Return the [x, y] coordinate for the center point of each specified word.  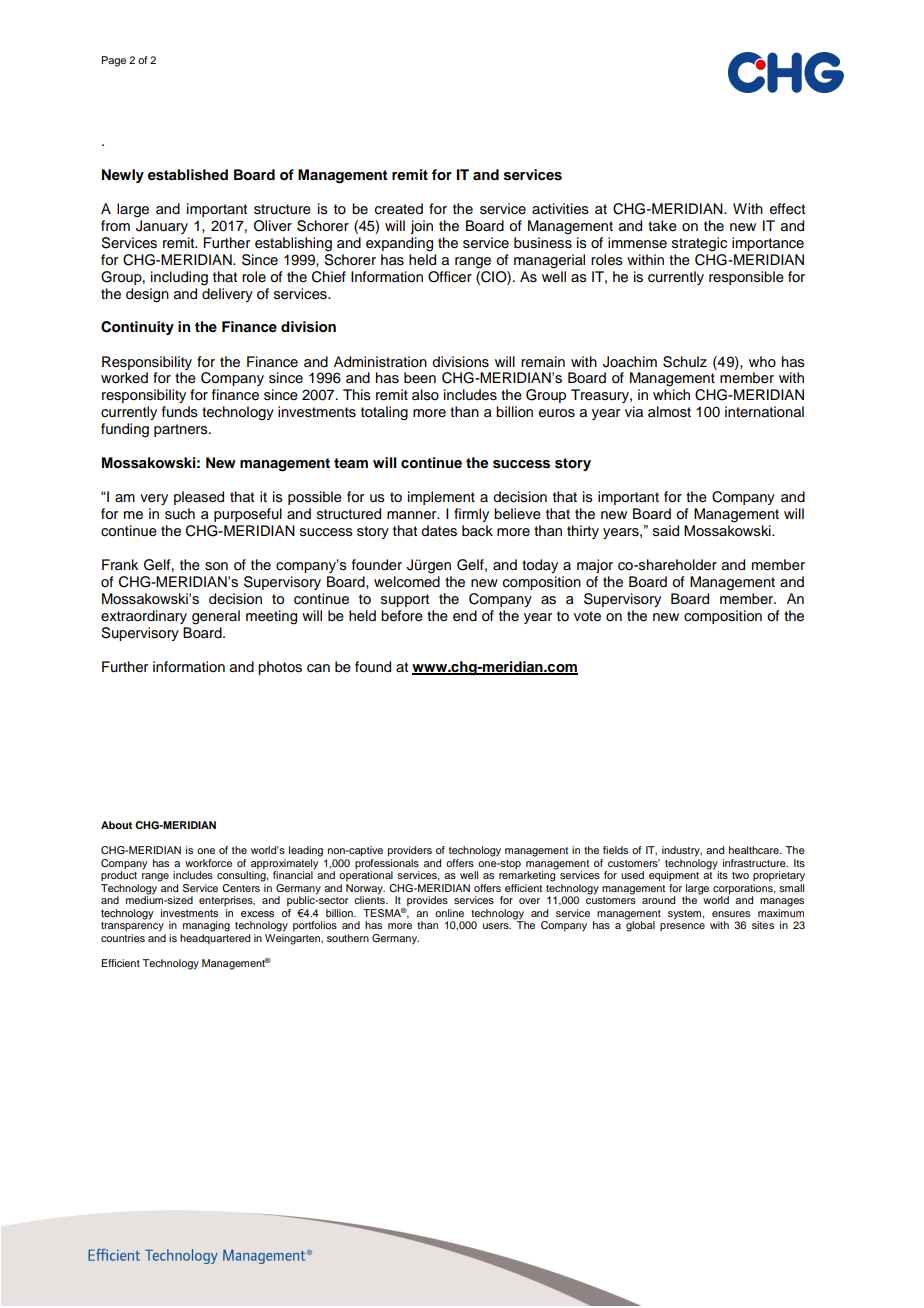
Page [113, 61]
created [399, 209]
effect [787, 209]
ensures [731, 914]
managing [206, 926]
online [449, 913]
